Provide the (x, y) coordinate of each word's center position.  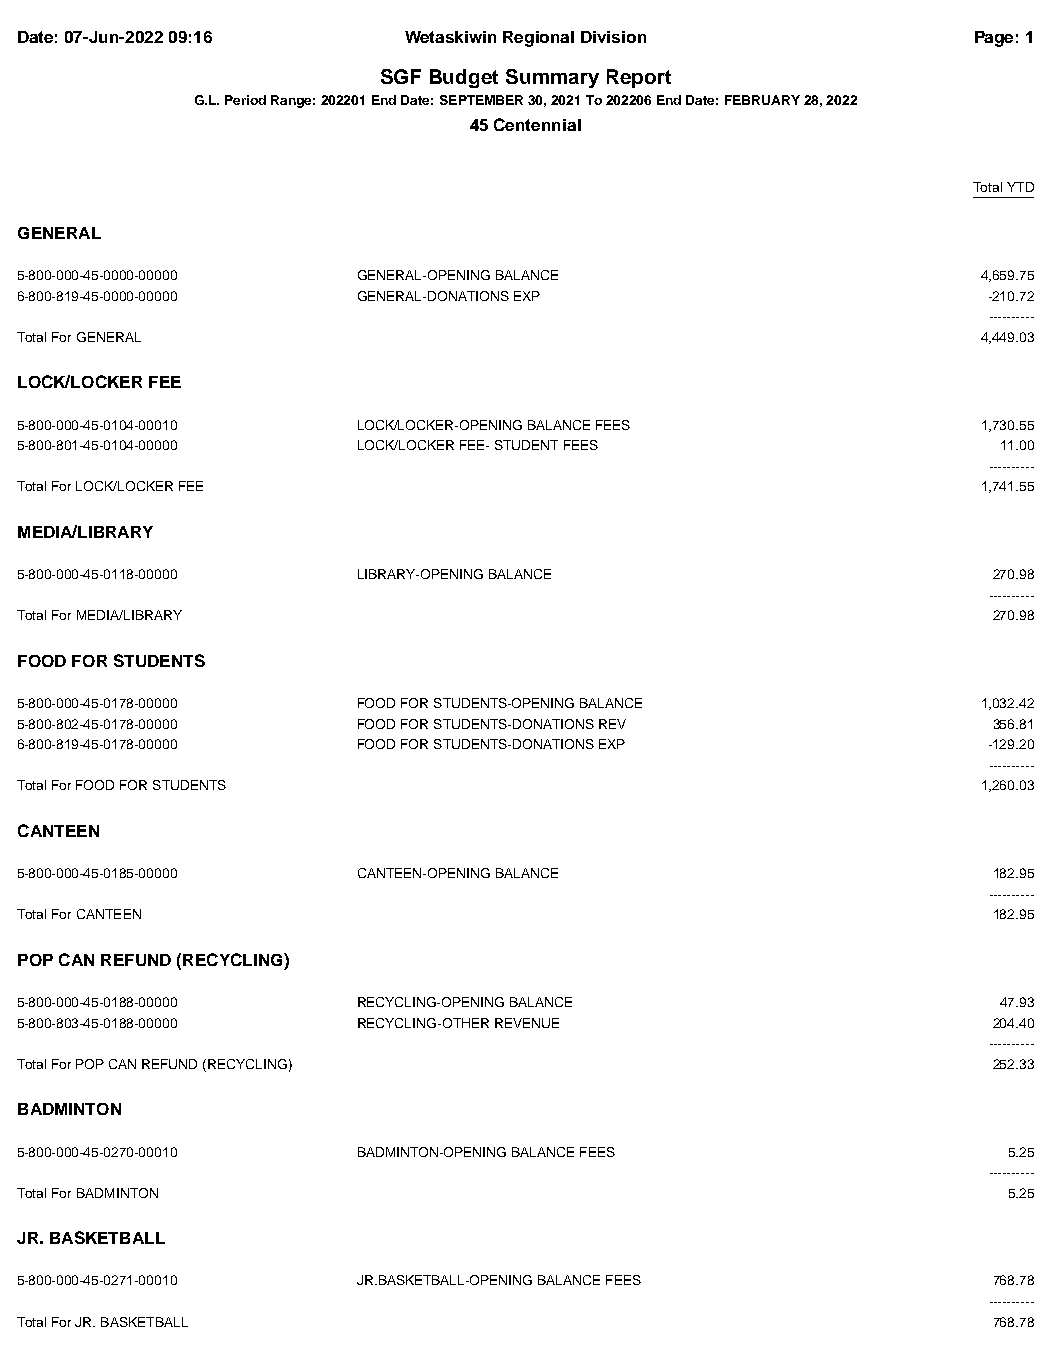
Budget (464, 78)
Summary (552, 78)
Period (245, 100)
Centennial (537, 124)
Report (639, 78)
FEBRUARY (762, 100)
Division (613, 37)
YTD (1020, 187)
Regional (538, 39)
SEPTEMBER (481, 100)
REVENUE (527, 1023)
